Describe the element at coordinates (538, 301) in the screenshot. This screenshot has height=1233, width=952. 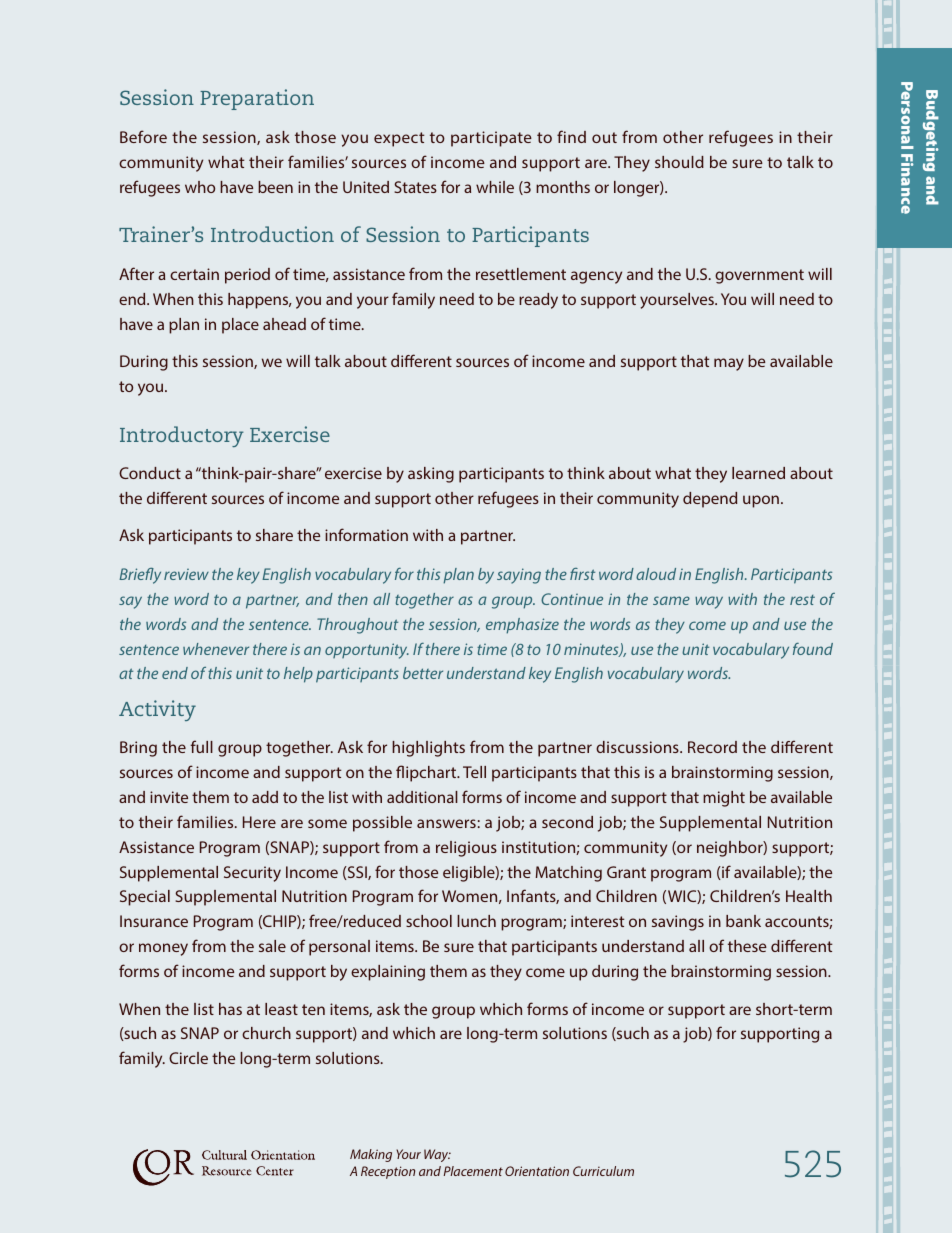
I see `ready` at that location.
